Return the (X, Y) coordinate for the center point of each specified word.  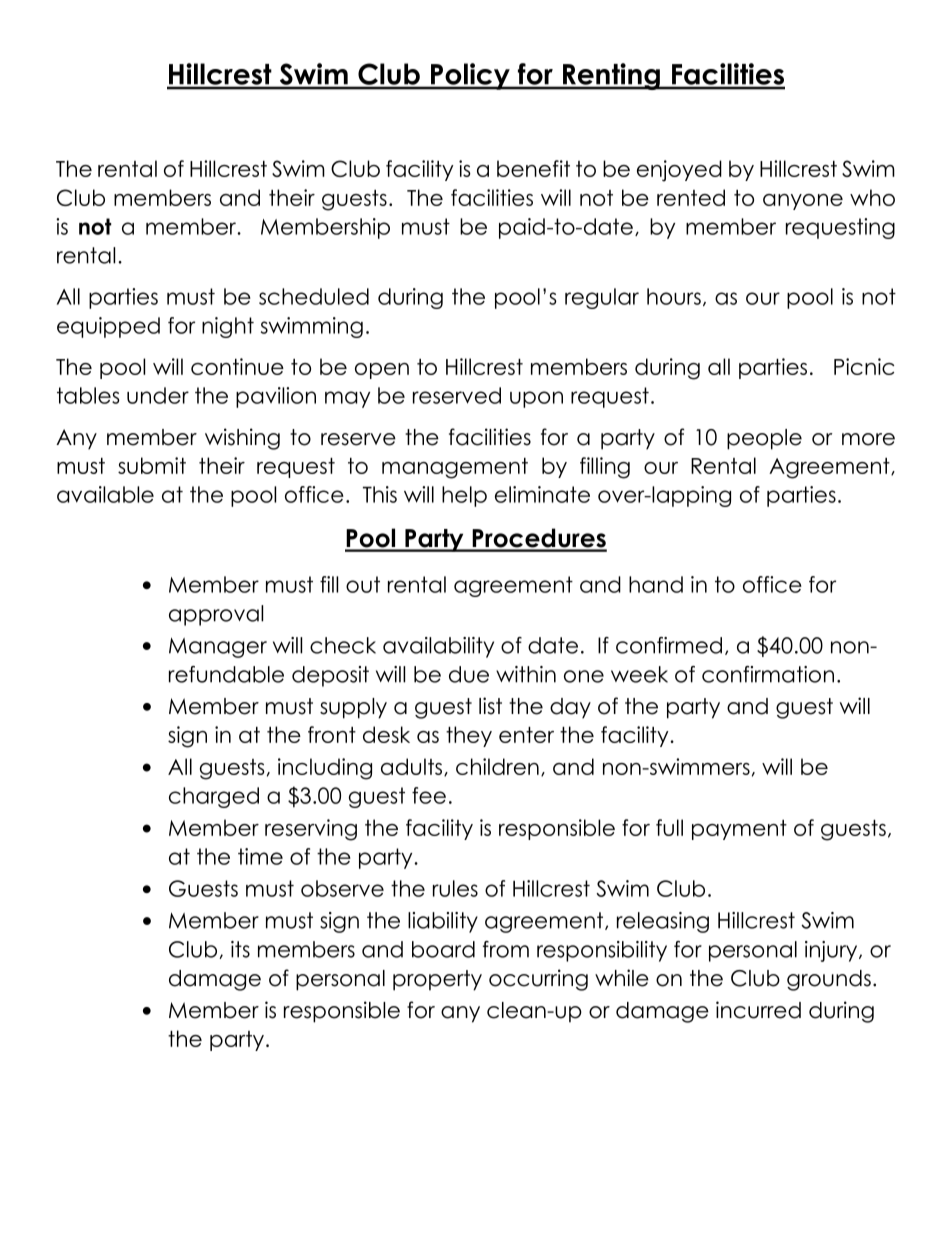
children (497, 766)
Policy (470, 76)
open (382, 371)
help (464, 496)
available (105, 494)
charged (214, 797)
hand (656, 584)
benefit (533, 168)
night (228, 327)
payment (739, 830)
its (240, 949)
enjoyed (679, 171)
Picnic (864, 366)
